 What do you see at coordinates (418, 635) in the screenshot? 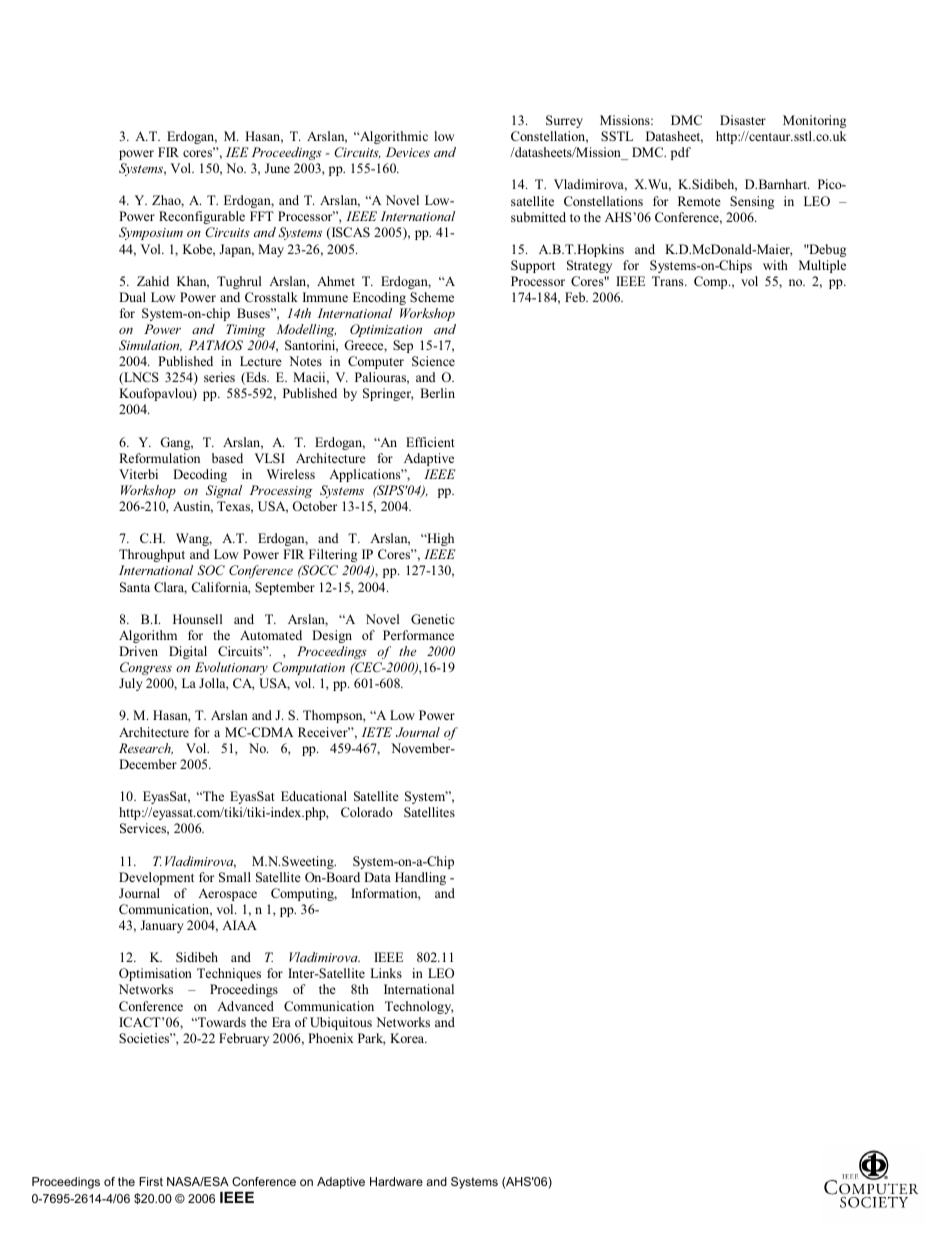
I see `Performance` at bounding box center [418, 635].
